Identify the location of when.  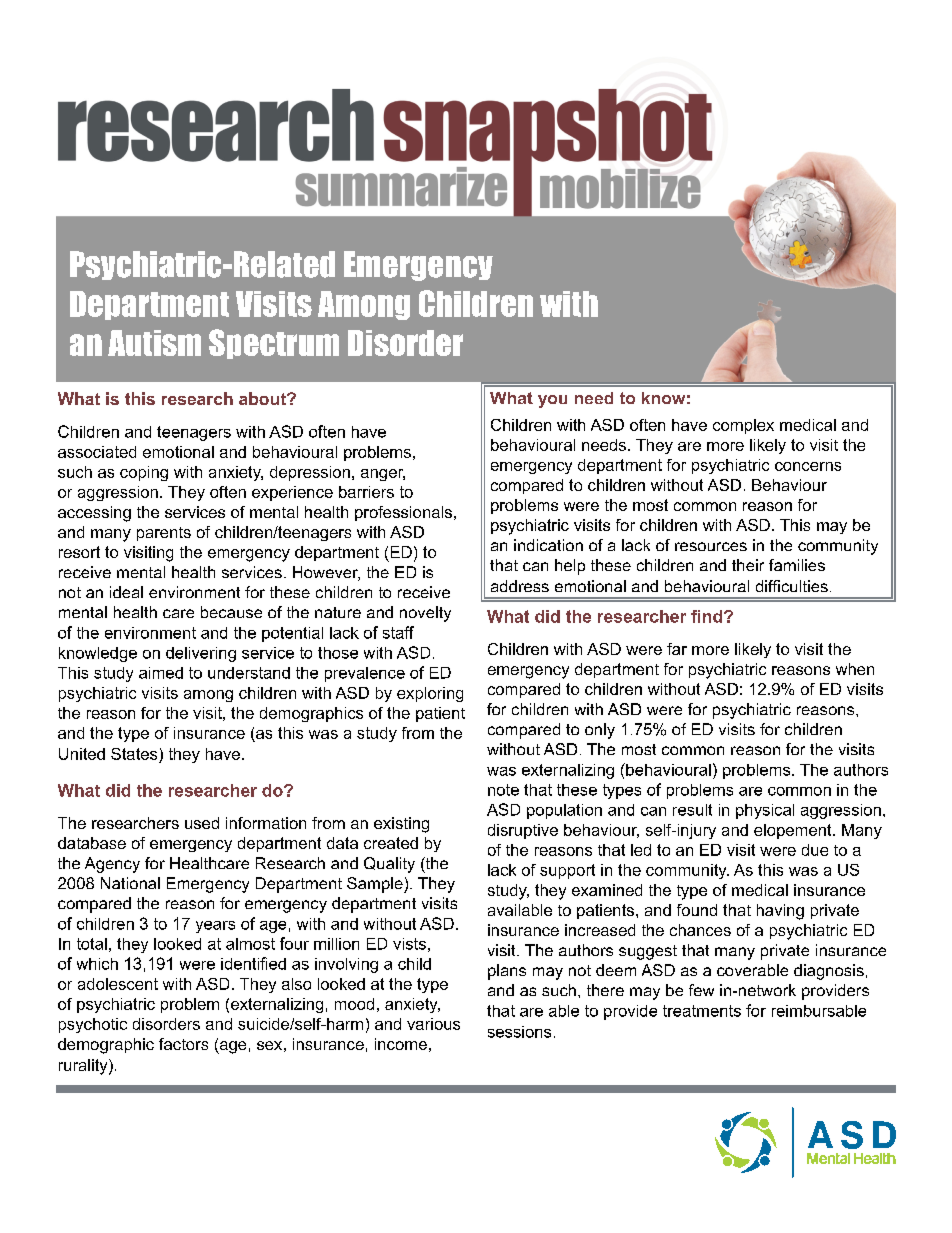
(855, 669).
